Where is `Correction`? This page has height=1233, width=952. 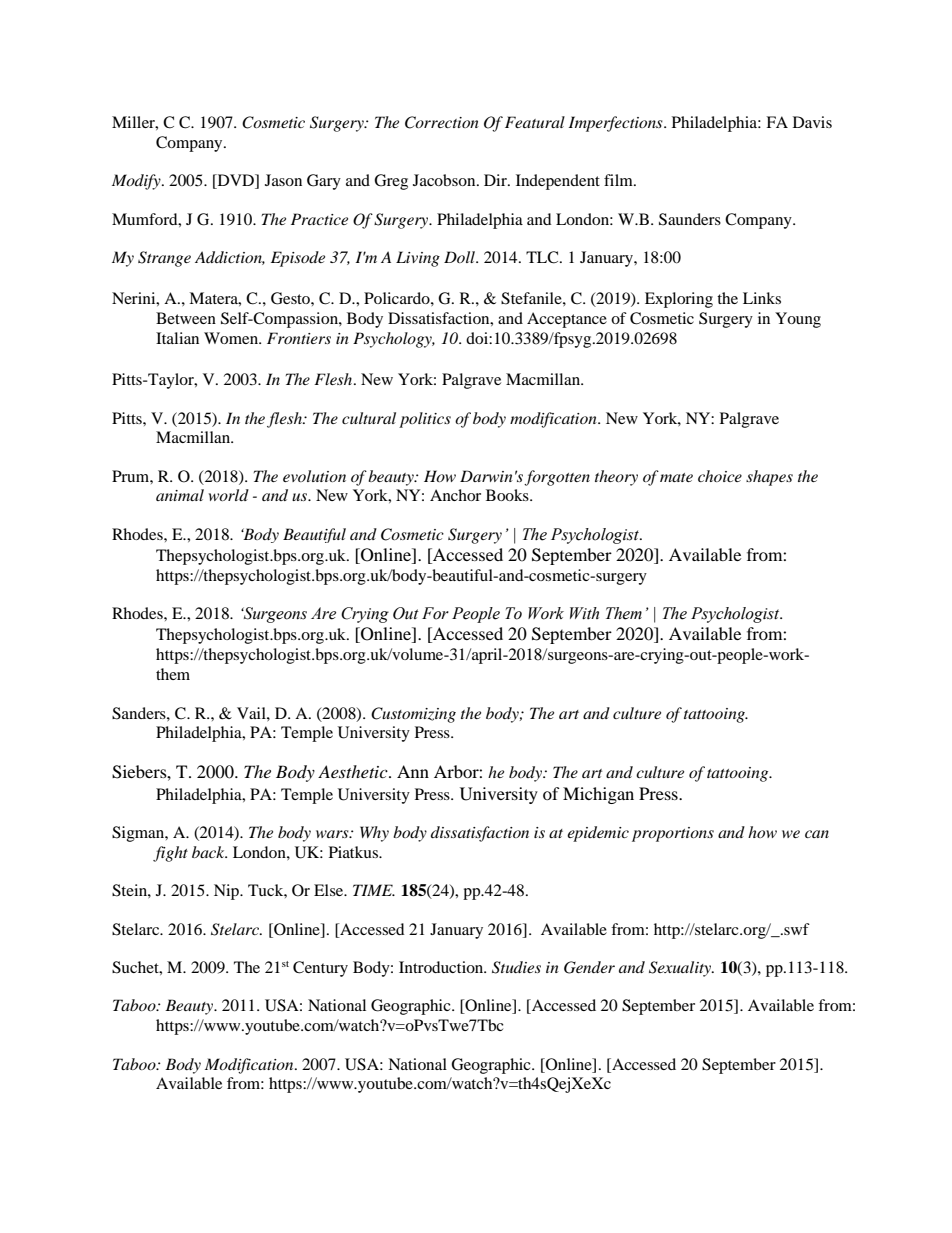
Correction is located at coordinates (442, 122).
